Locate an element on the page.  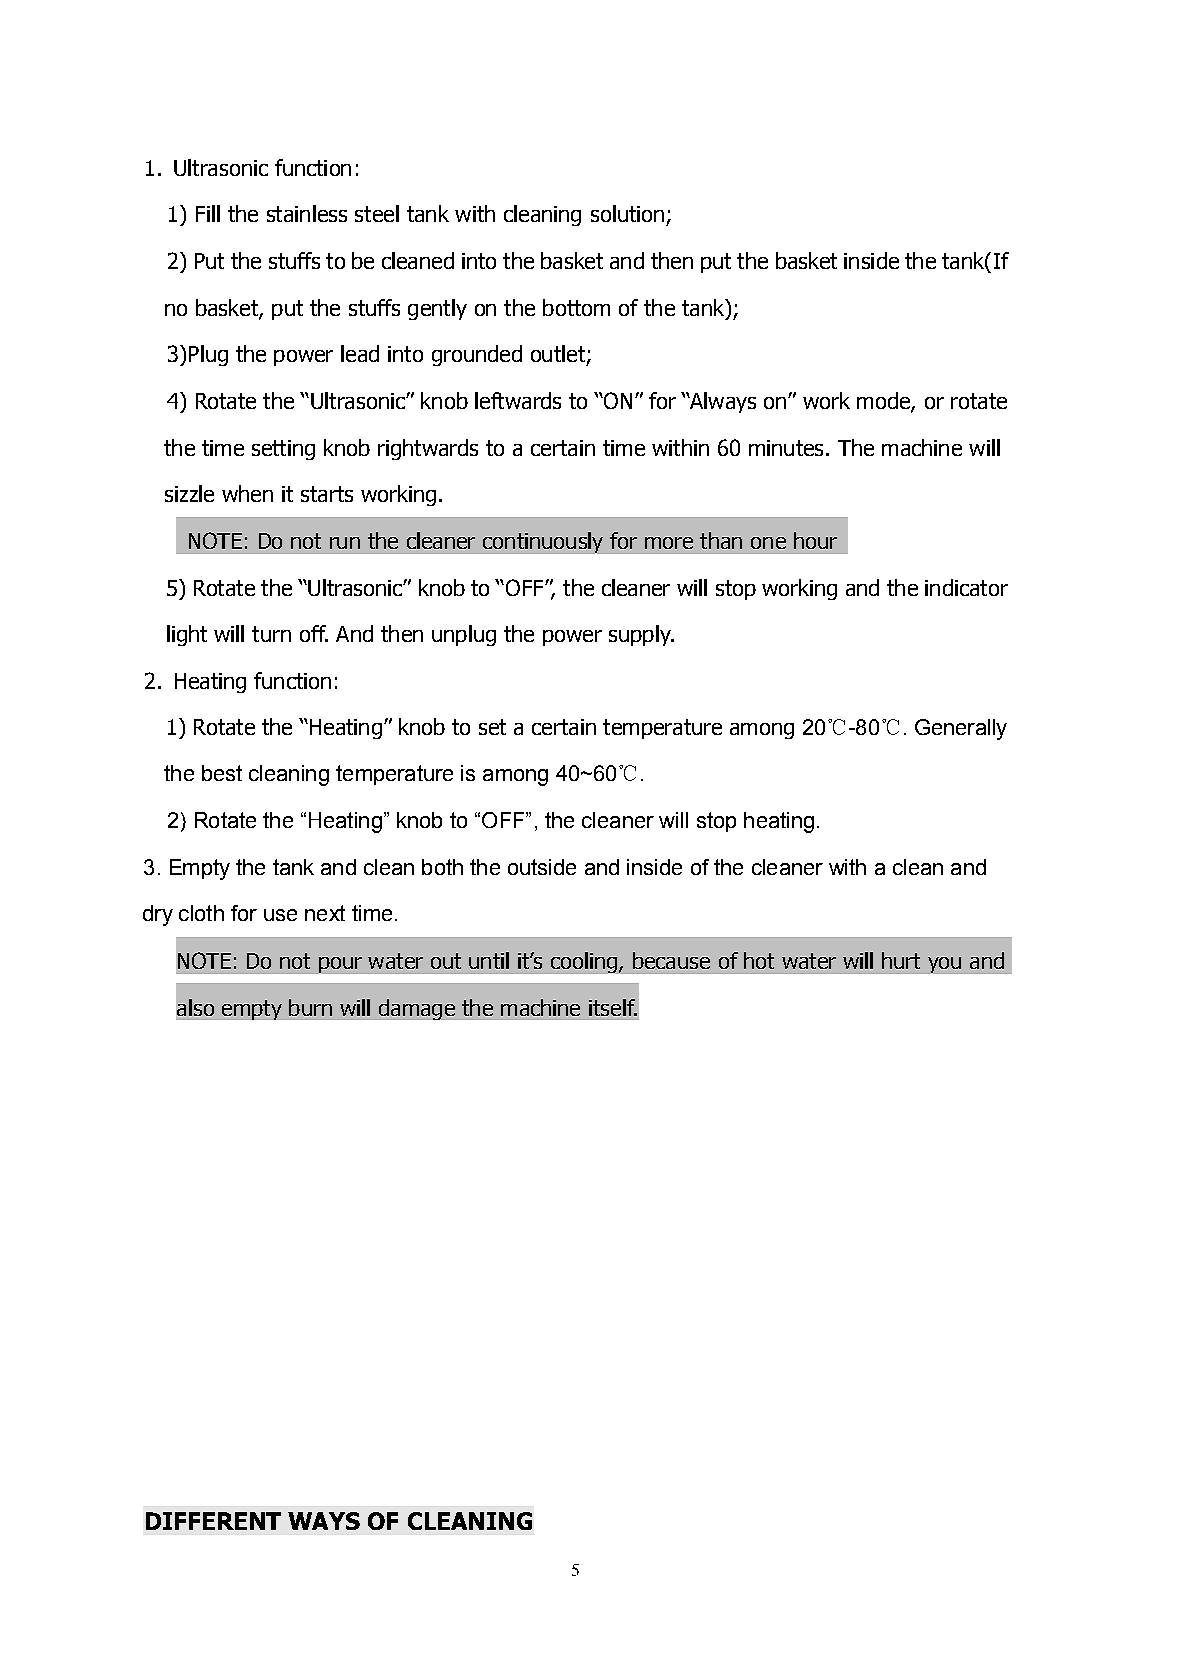
continuously is located at coordinates (543, 542).
